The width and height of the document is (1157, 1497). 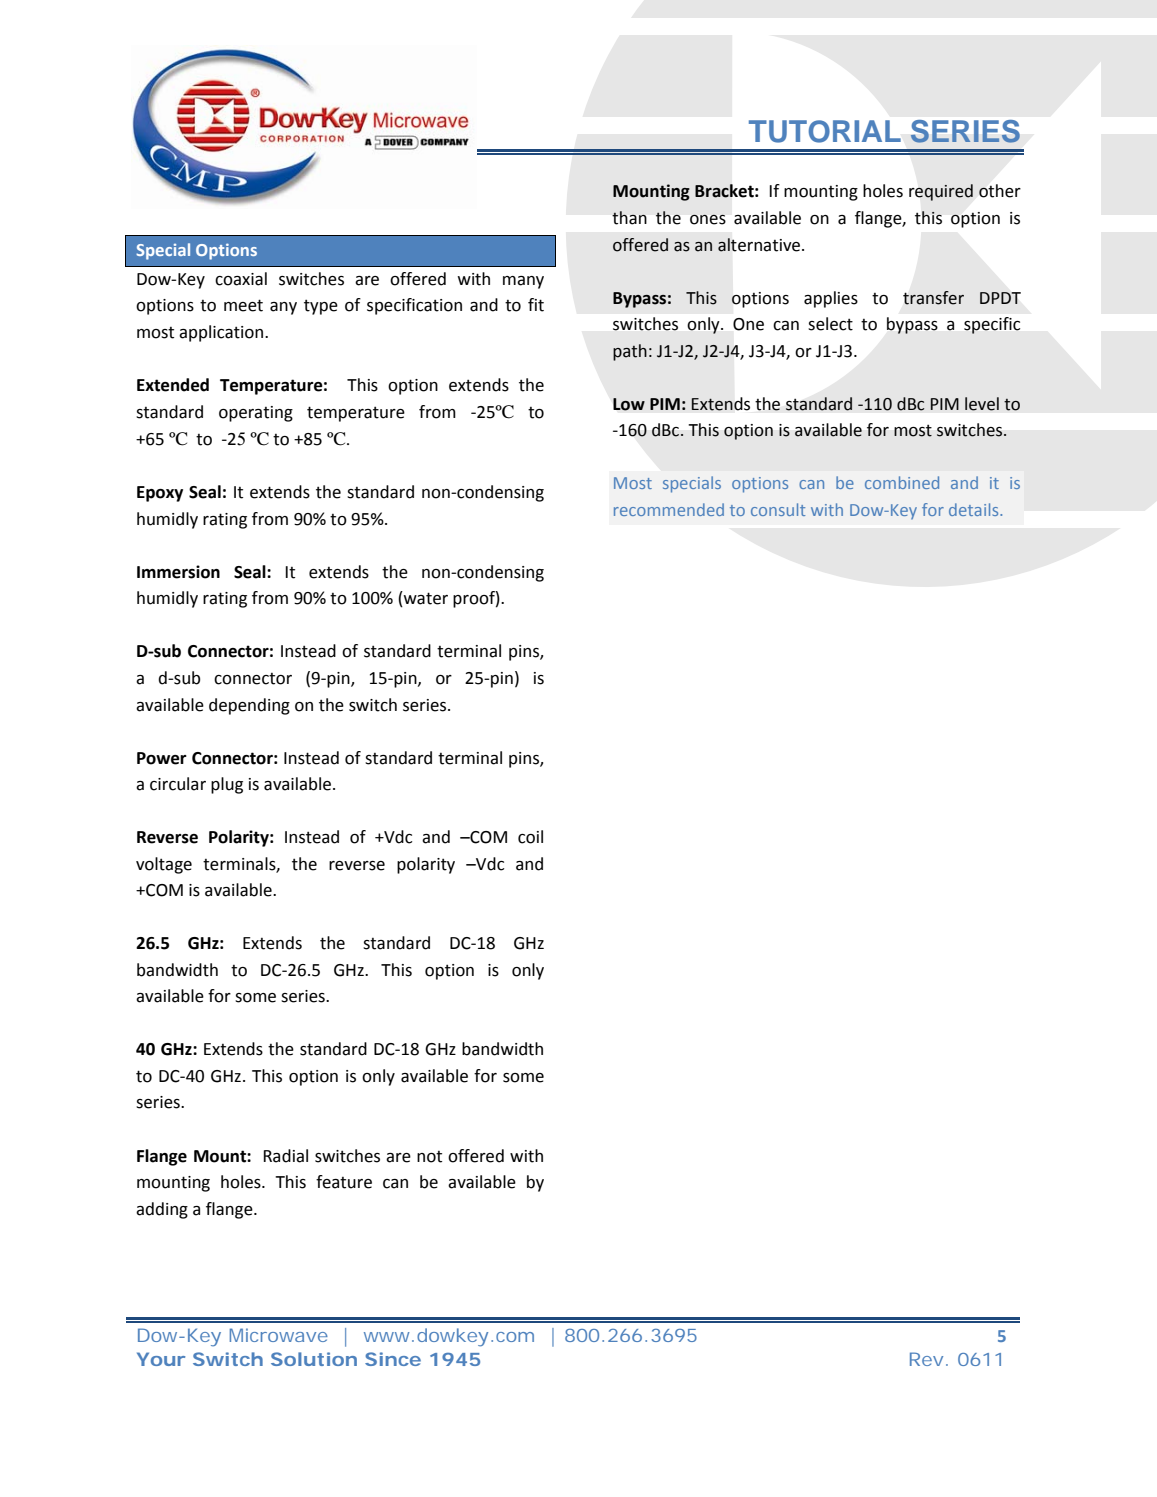 What do you see at coordinates (975, 509) in the document?
I see `details` at bounding box center [975, 509].
